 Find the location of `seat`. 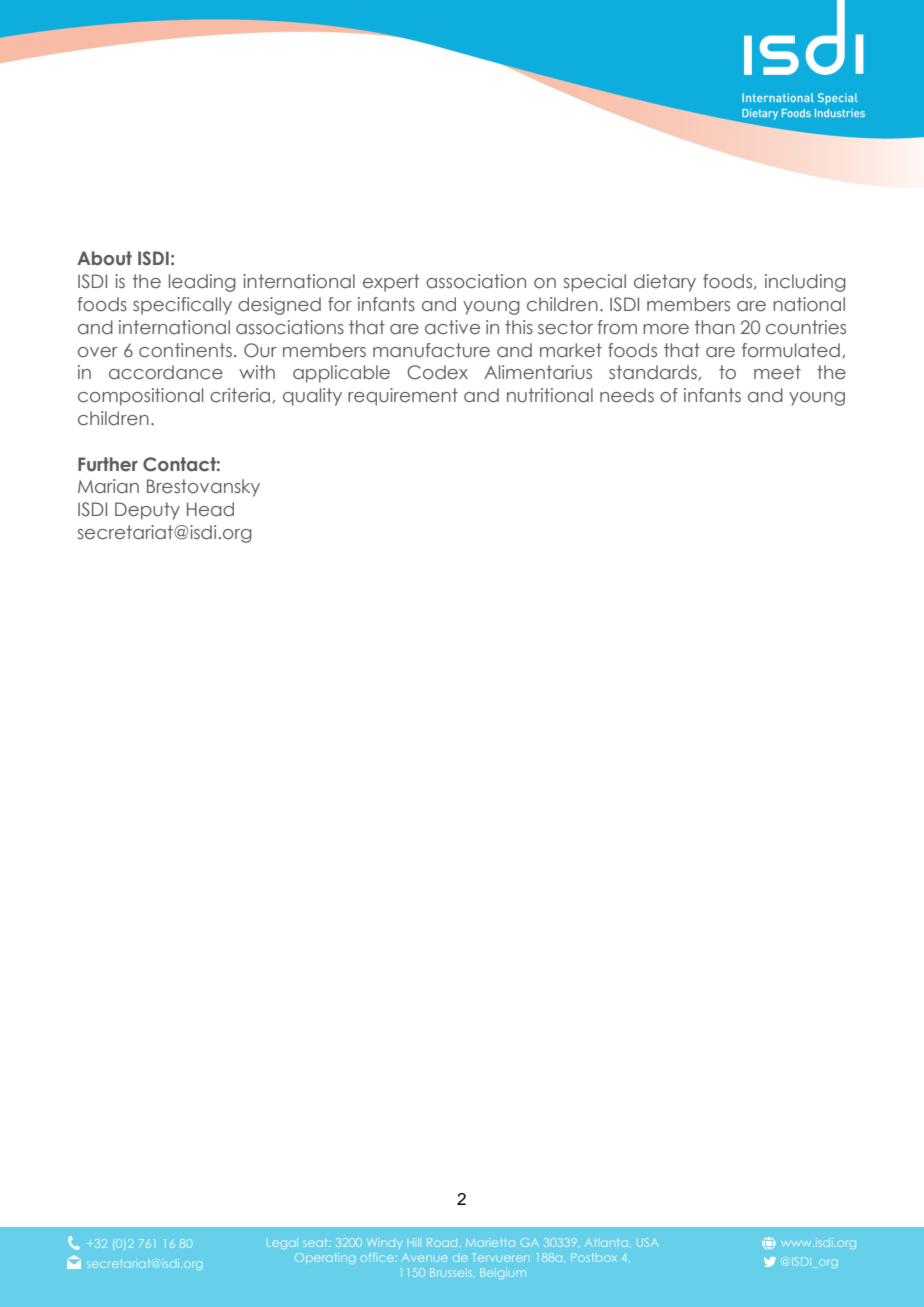

seat is located at coordinates (316, 1243).
